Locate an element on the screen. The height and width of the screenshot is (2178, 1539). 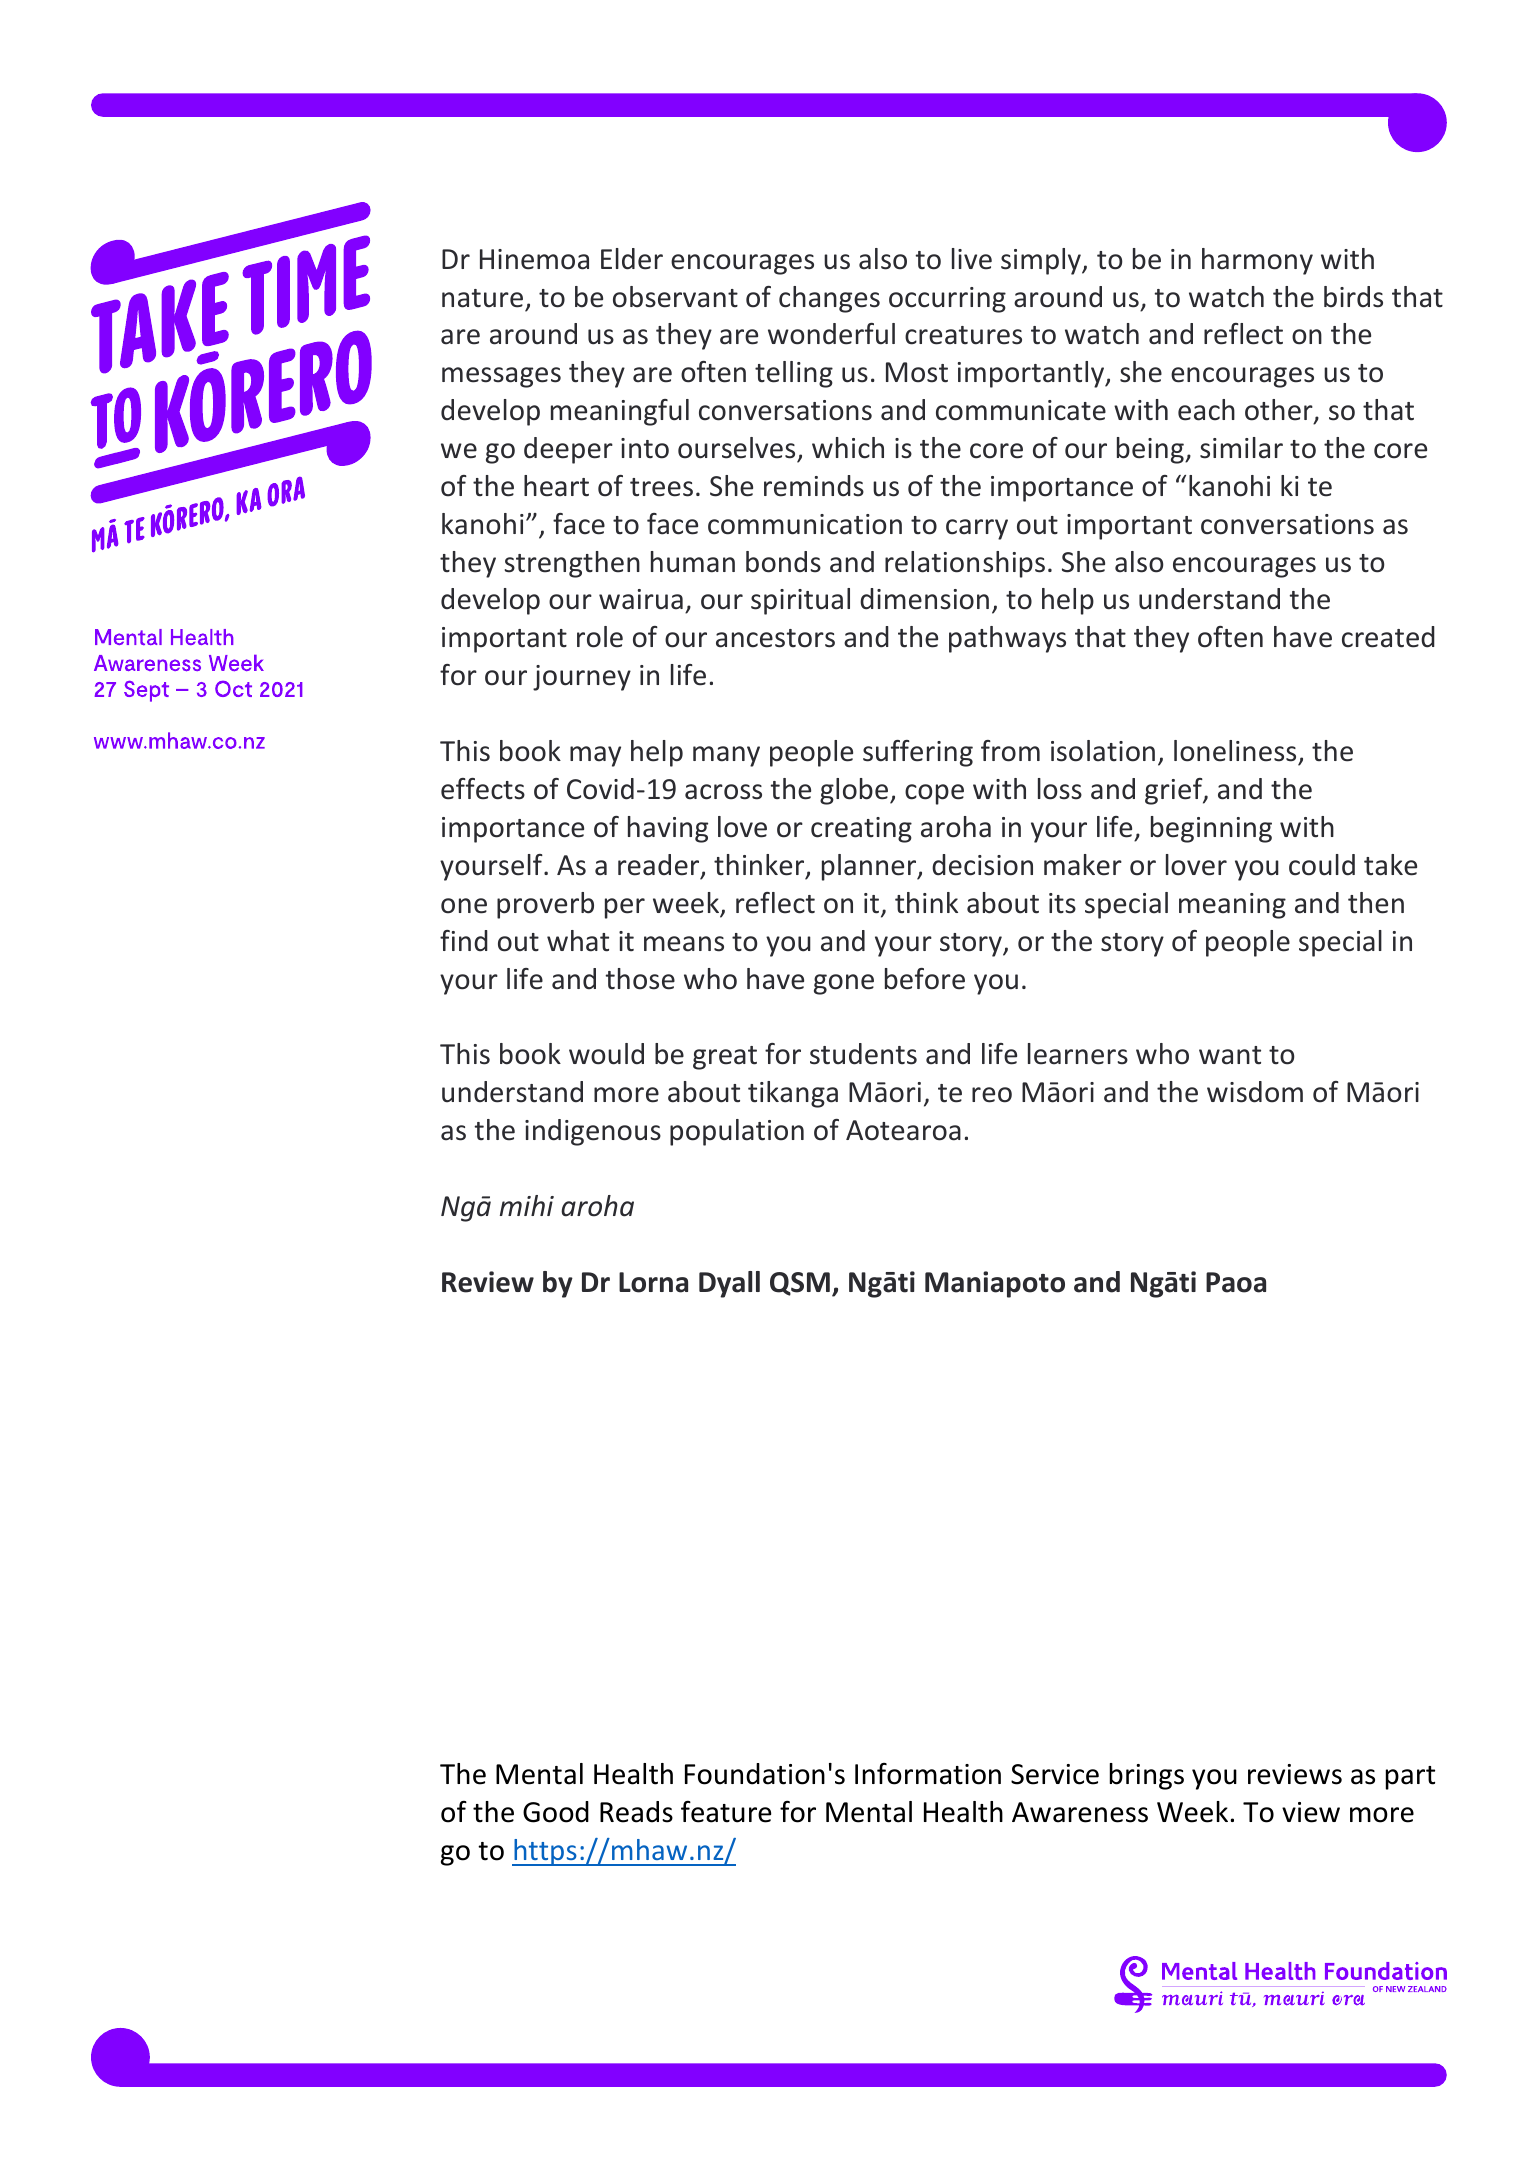
Good is located at coordinates (556, 1812).
